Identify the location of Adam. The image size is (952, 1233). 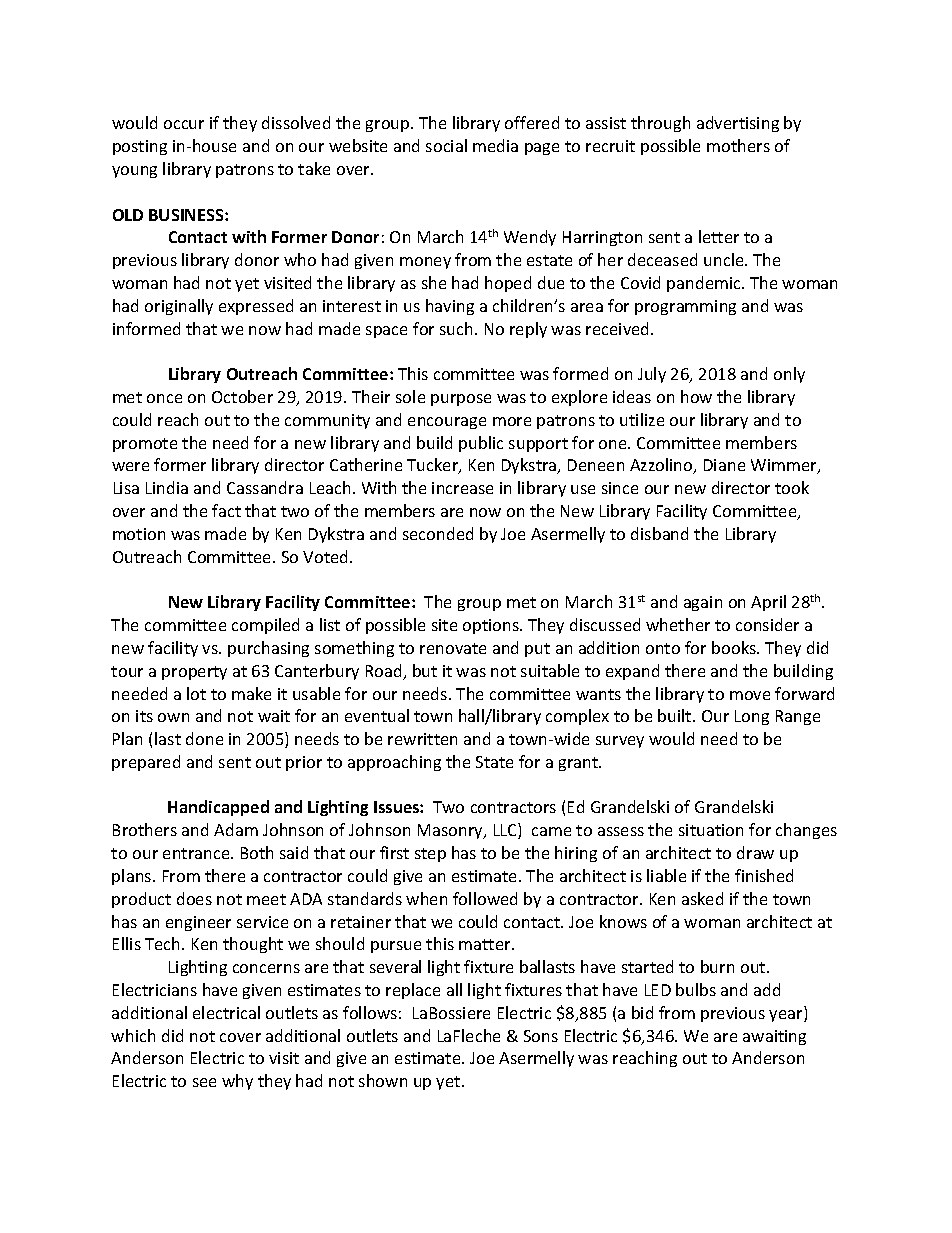
(236, 829).
